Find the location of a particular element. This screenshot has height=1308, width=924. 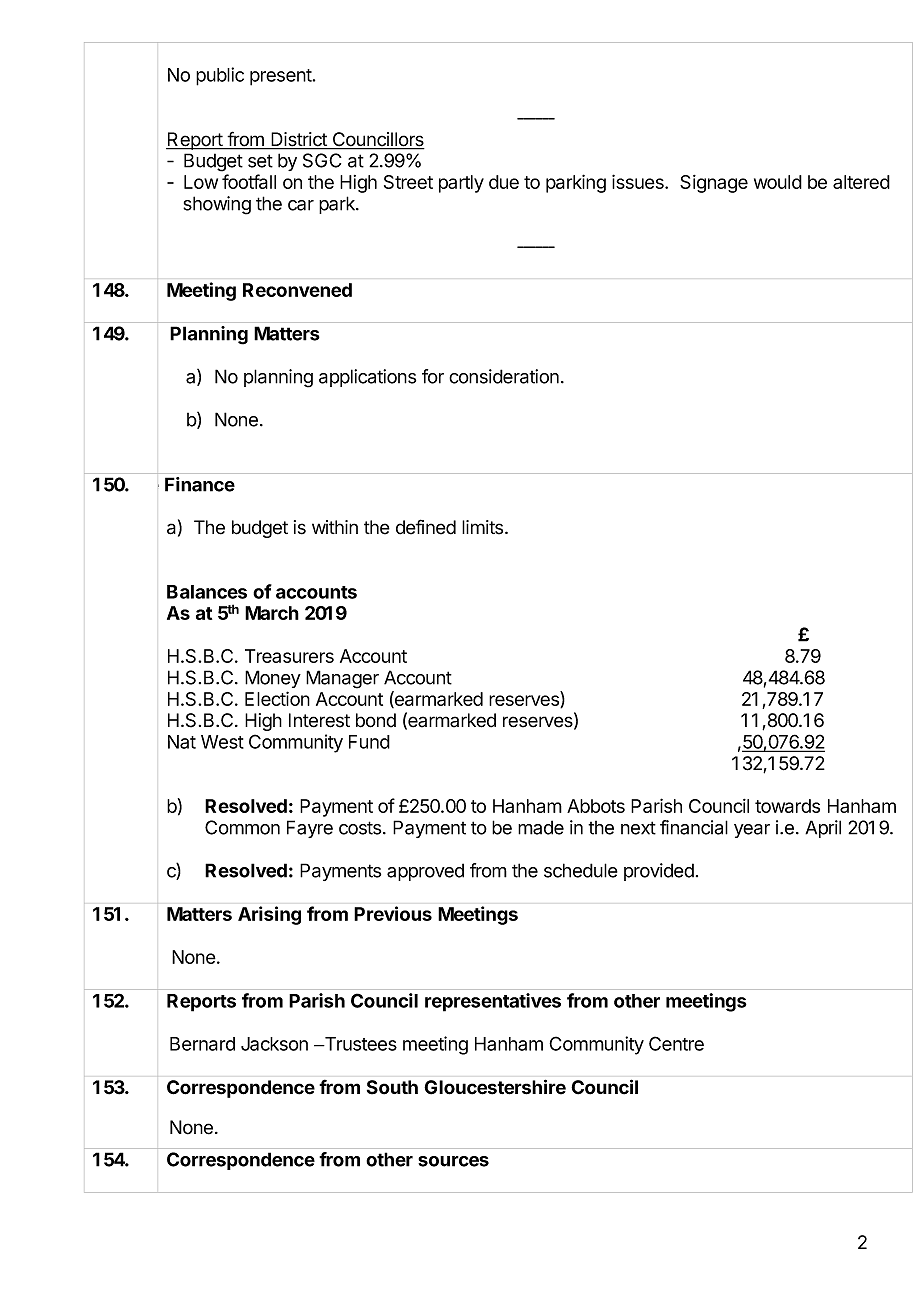

within is located at coordinates (335, 527).
